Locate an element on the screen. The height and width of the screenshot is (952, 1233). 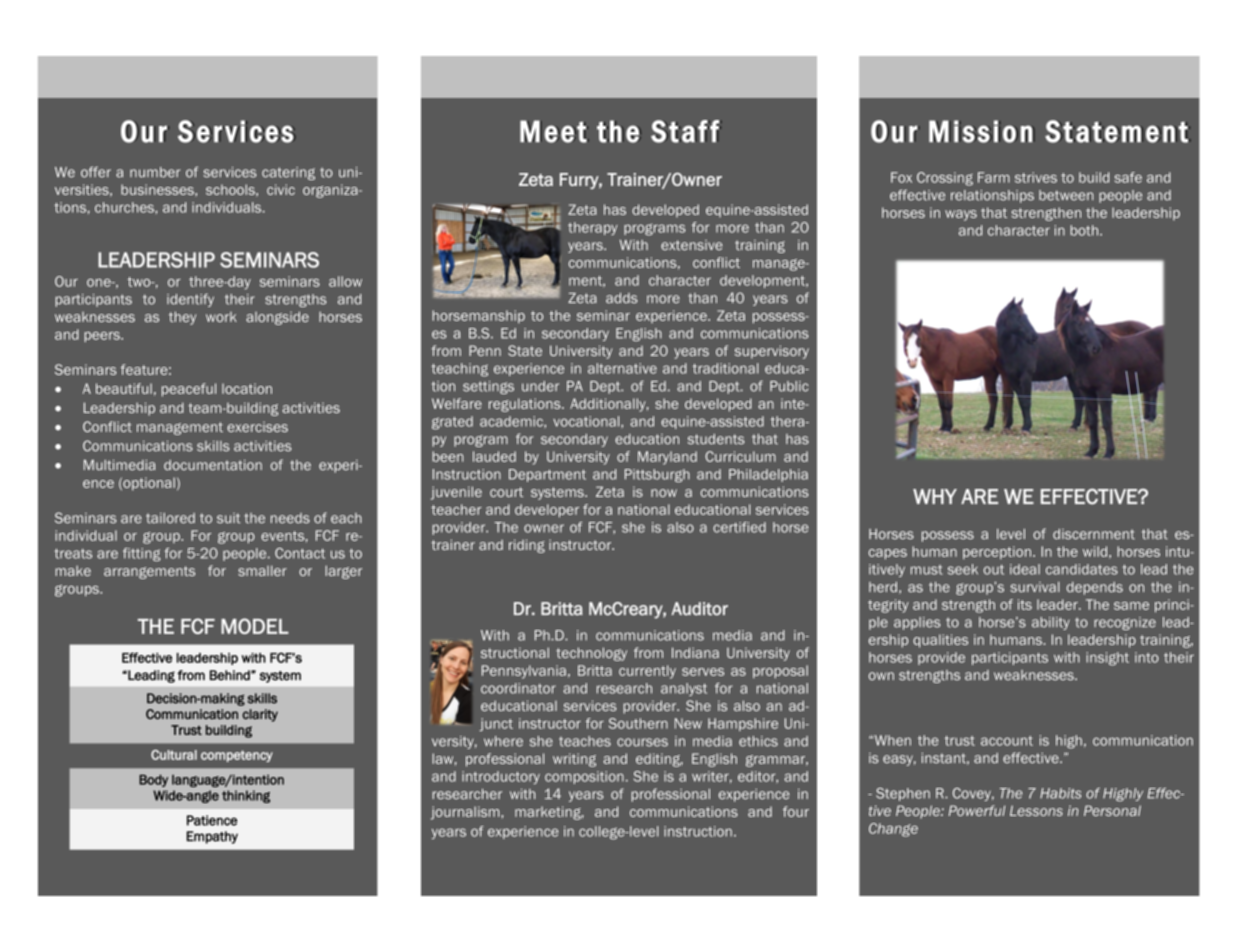
Empathy is located at coordinates (212, 837).
